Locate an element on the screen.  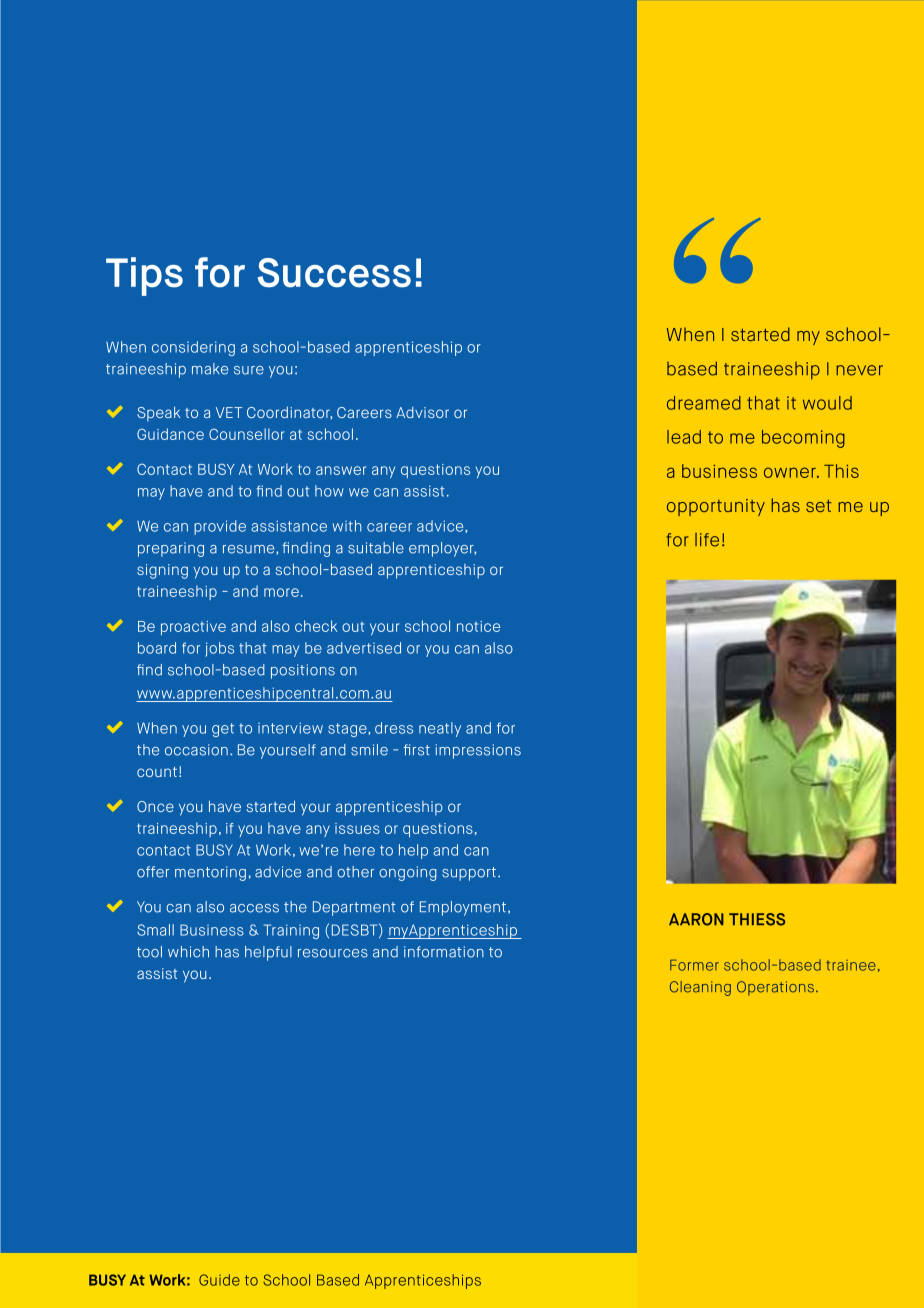
Guide is located at coordinates (219, 1280).
